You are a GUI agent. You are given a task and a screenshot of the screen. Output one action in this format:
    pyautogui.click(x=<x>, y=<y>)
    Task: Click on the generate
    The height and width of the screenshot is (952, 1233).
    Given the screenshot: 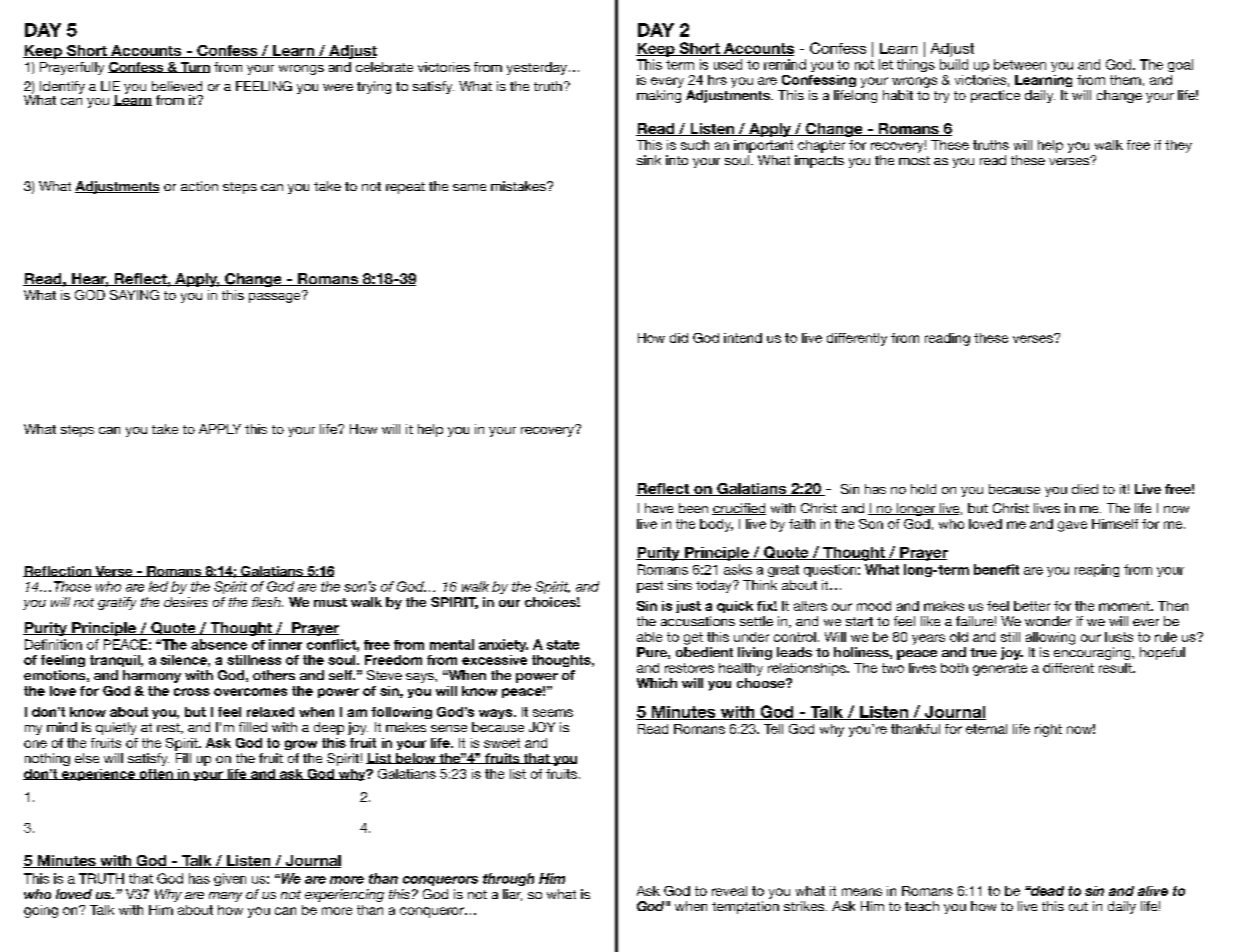 What is the action you would take?
    pyautogui.click(x=1000, y=669)
